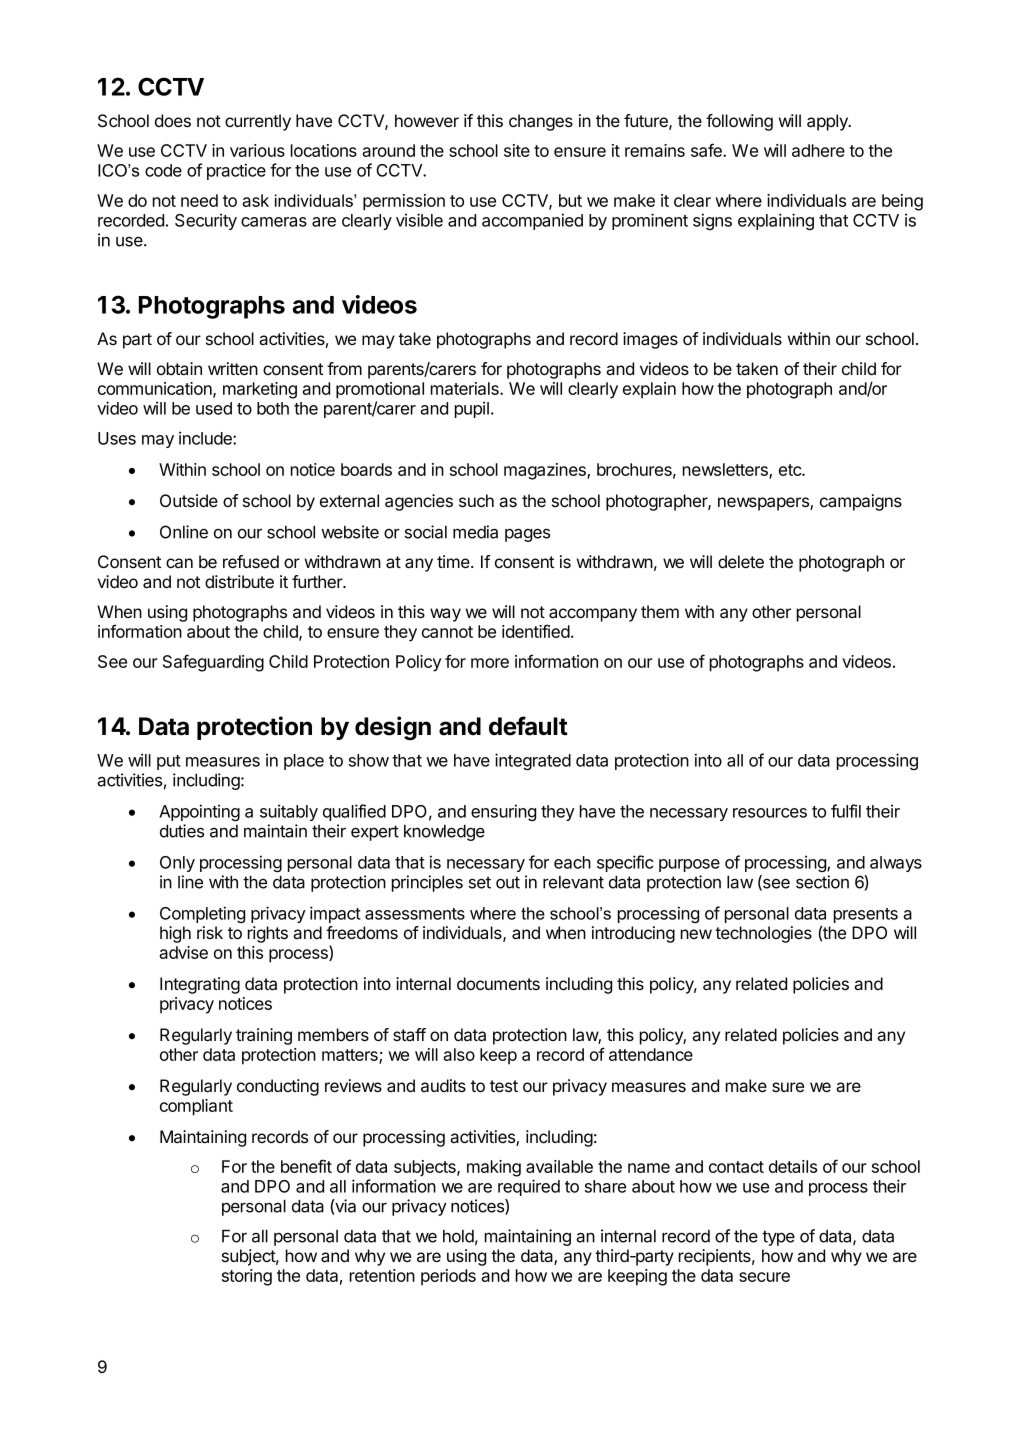  Describe the element at coordinates (236, 171) in the screenshot. I see `practice` at that location.
